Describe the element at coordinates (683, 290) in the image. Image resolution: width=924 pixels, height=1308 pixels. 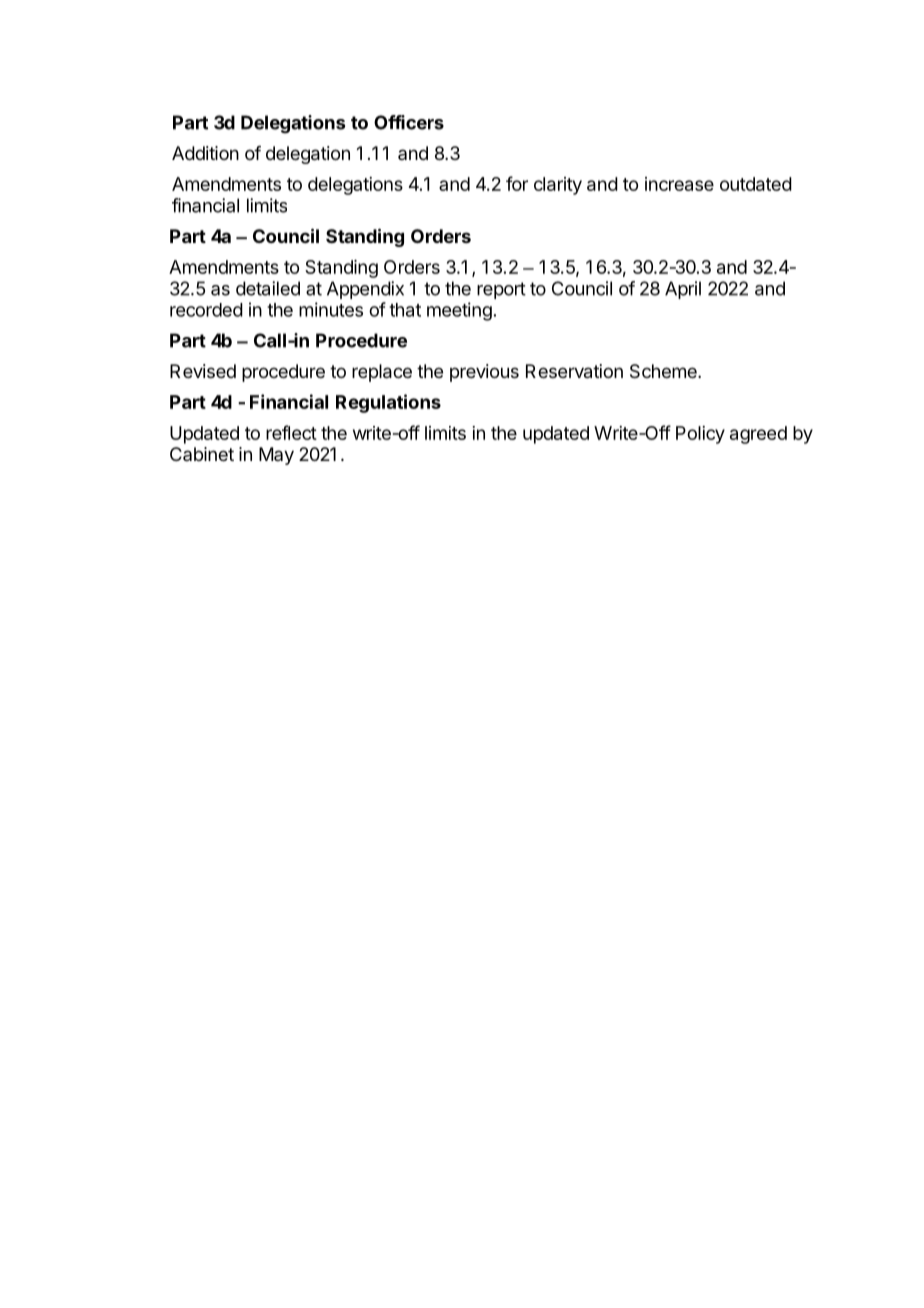
I see `April` at that location.
